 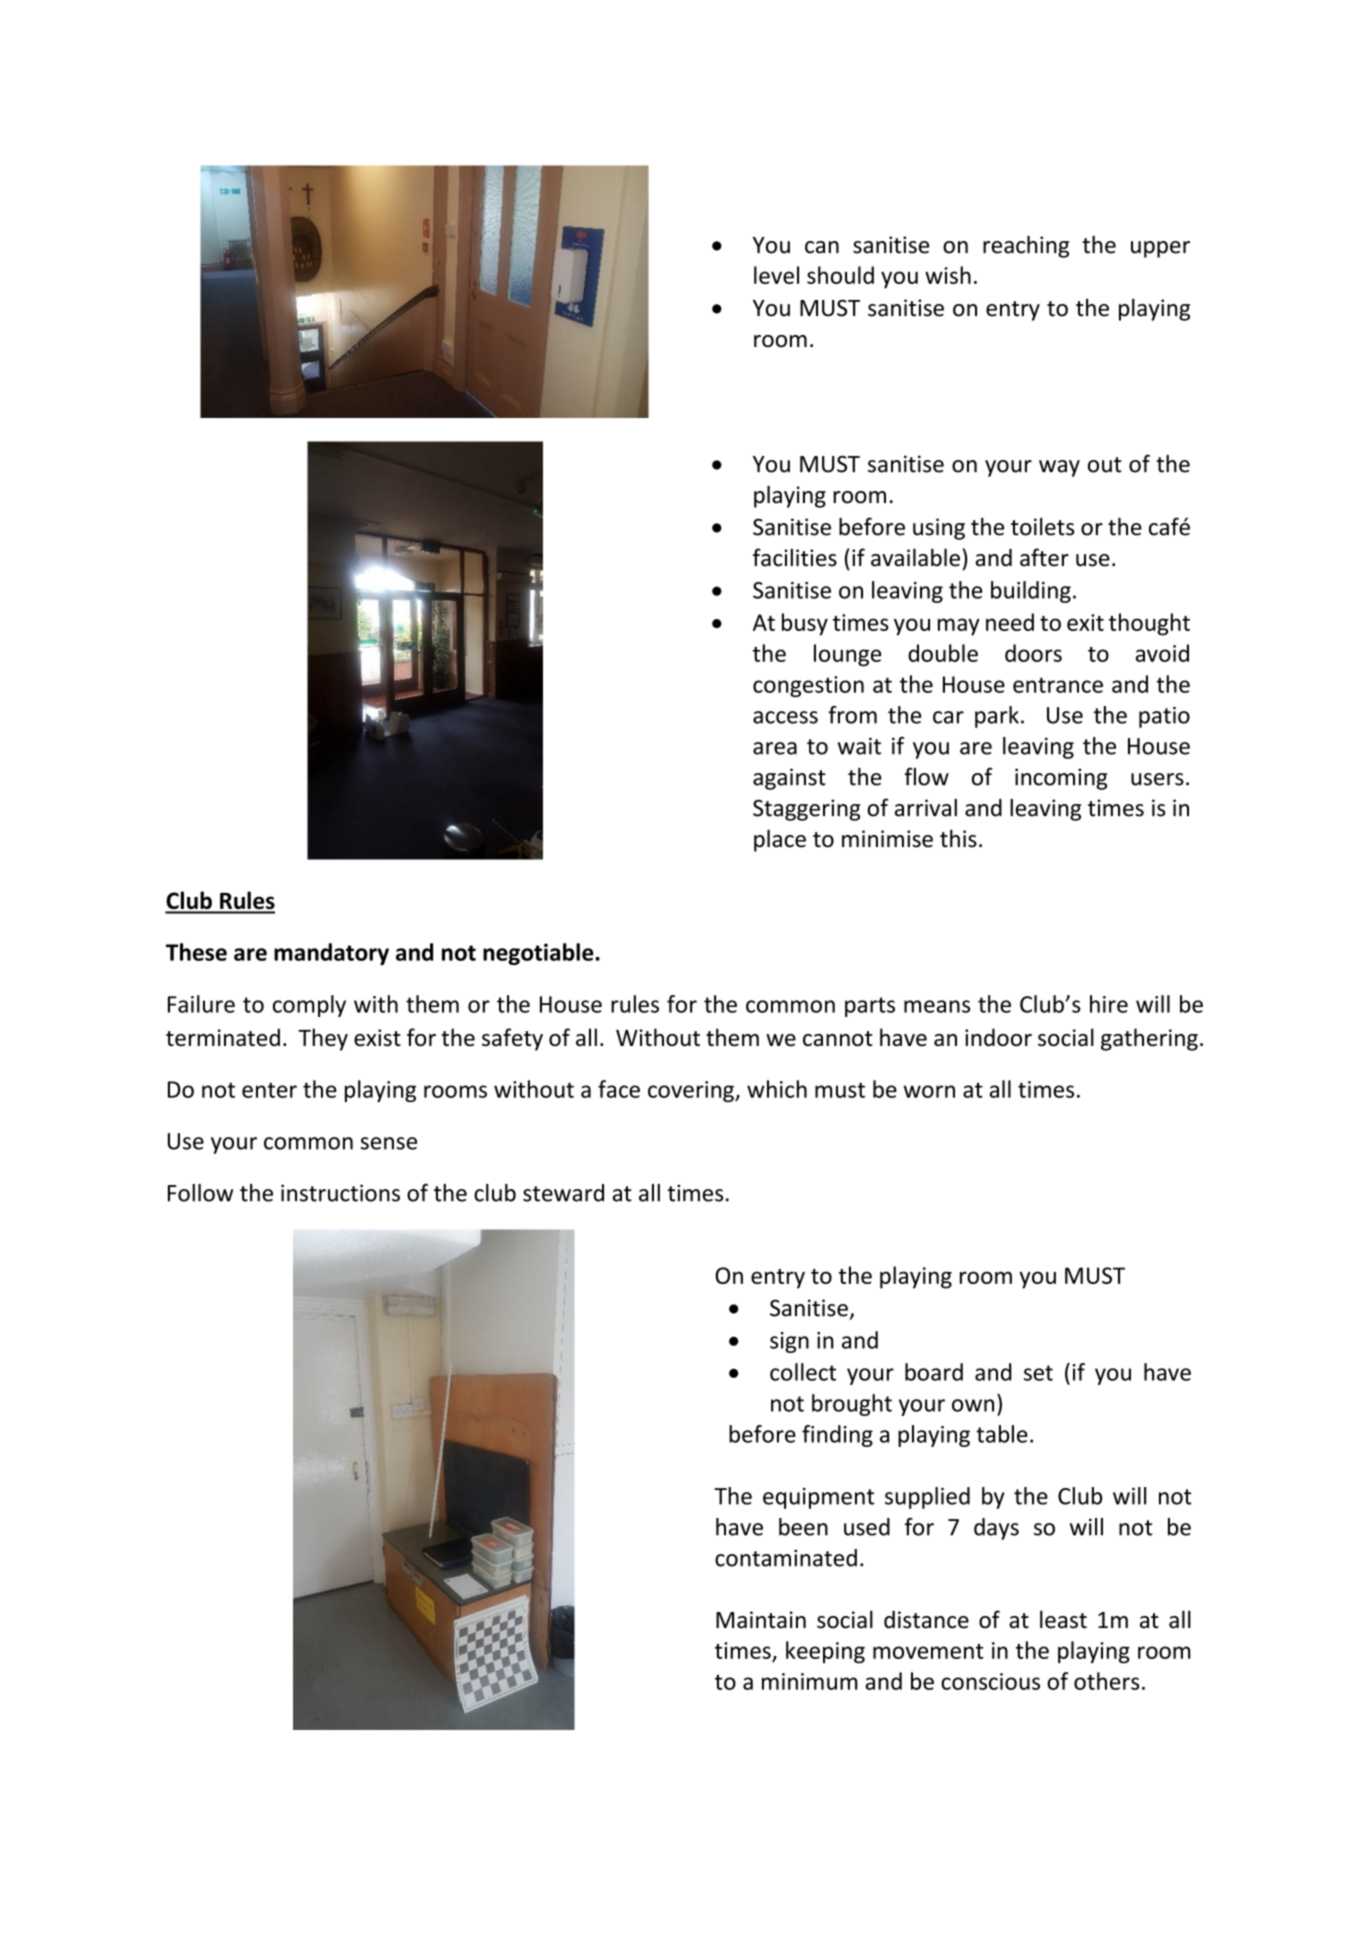 What do you see at coordinates (1026, 246) in the screenshot?
I see `reaching` at bounding box center [1026, 246].
